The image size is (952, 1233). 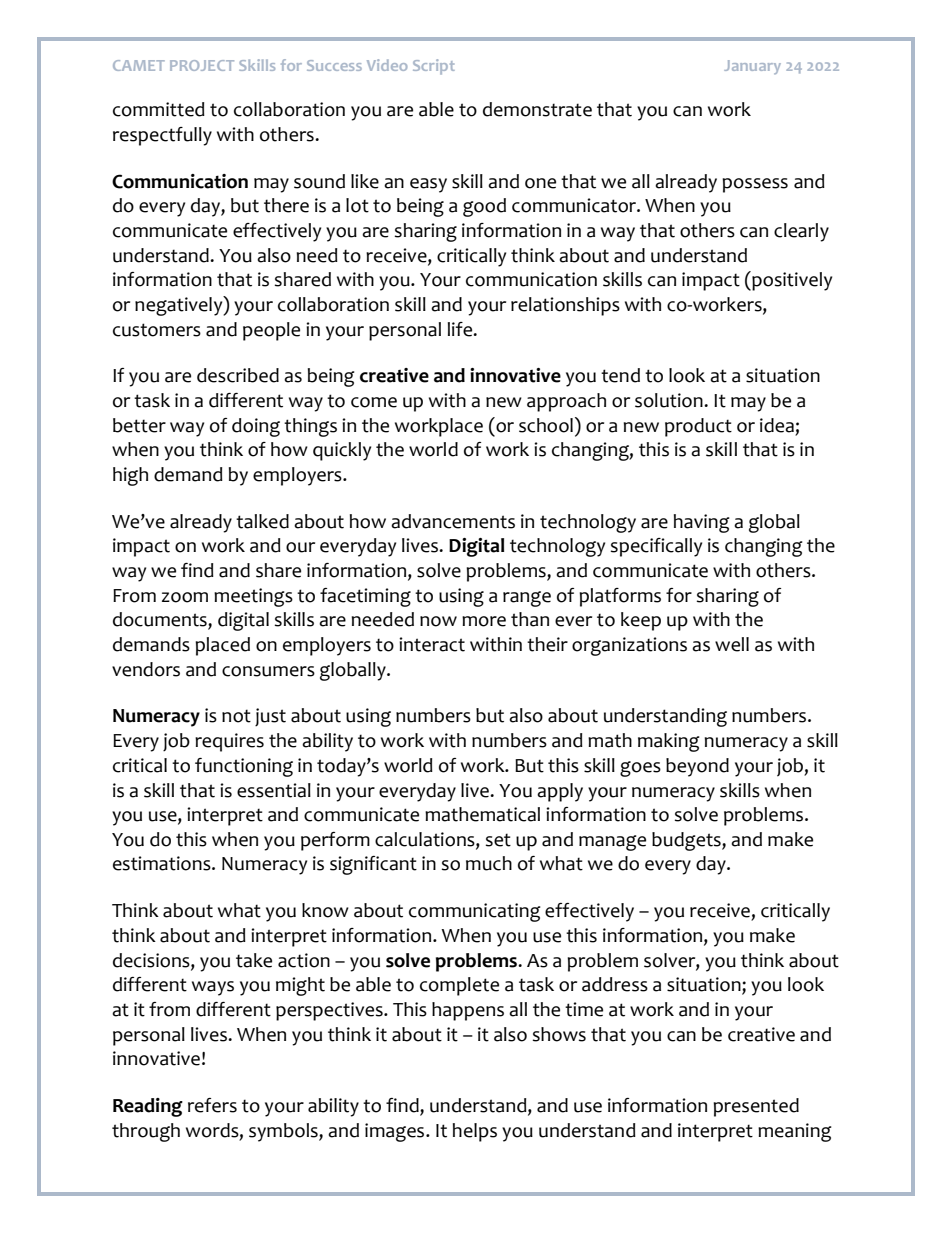 What do you see at coordinates (434, 67) in the page?
I see `Script` at bounding box center [434, 67].
